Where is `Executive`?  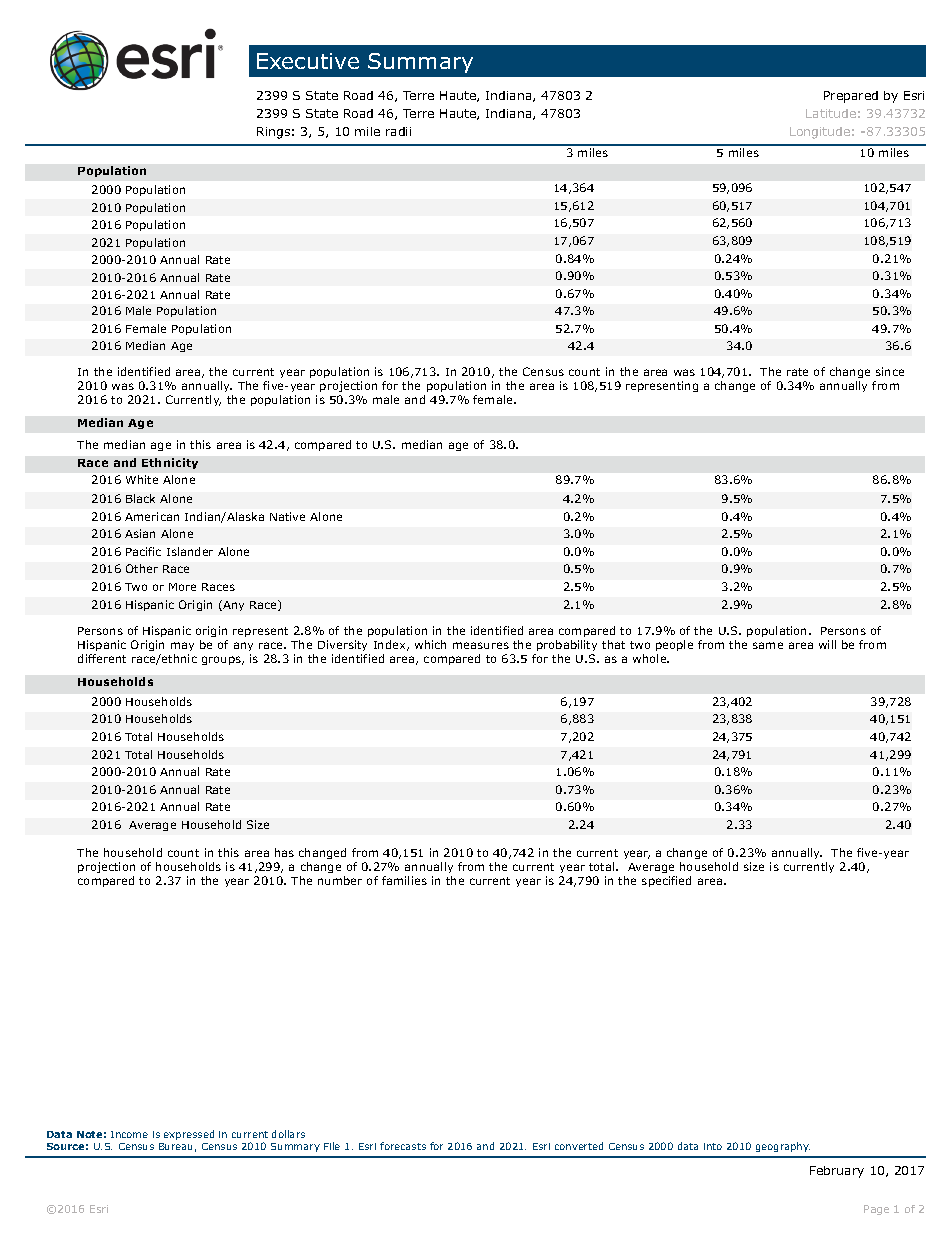
Executive is located at coordinates (308, 61).
